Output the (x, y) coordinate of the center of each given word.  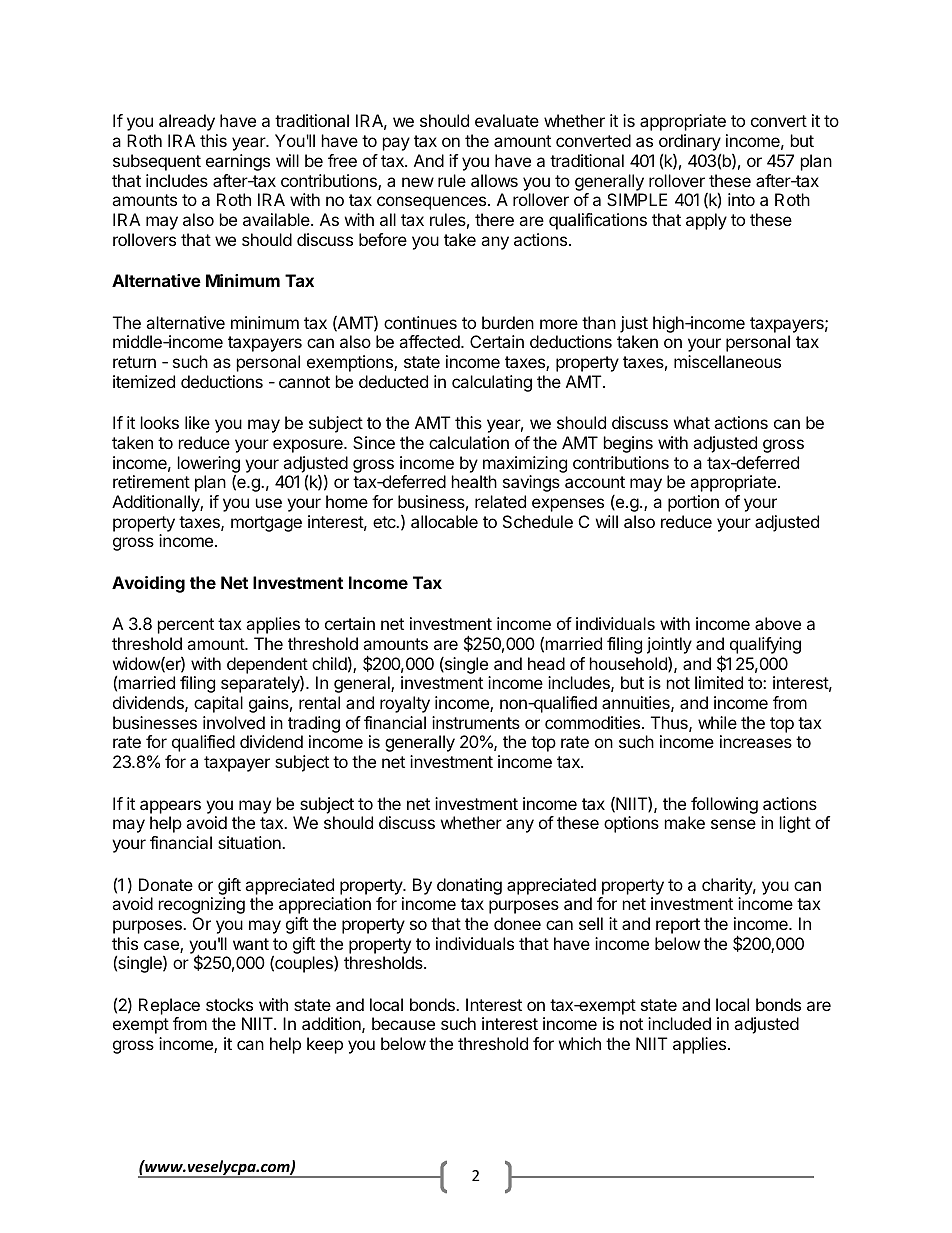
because (403, 1023)
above (778, 623)
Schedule (538, 521)
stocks (229, 1004)
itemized (144, 381)
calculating (492, 383)
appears (170, 807)
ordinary (690, 144)
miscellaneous (727, 361)
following (724, 805)
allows (494, 180)
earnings (238, 162)
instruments (476, 722)
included (679, 1023)
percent (186, 626)
